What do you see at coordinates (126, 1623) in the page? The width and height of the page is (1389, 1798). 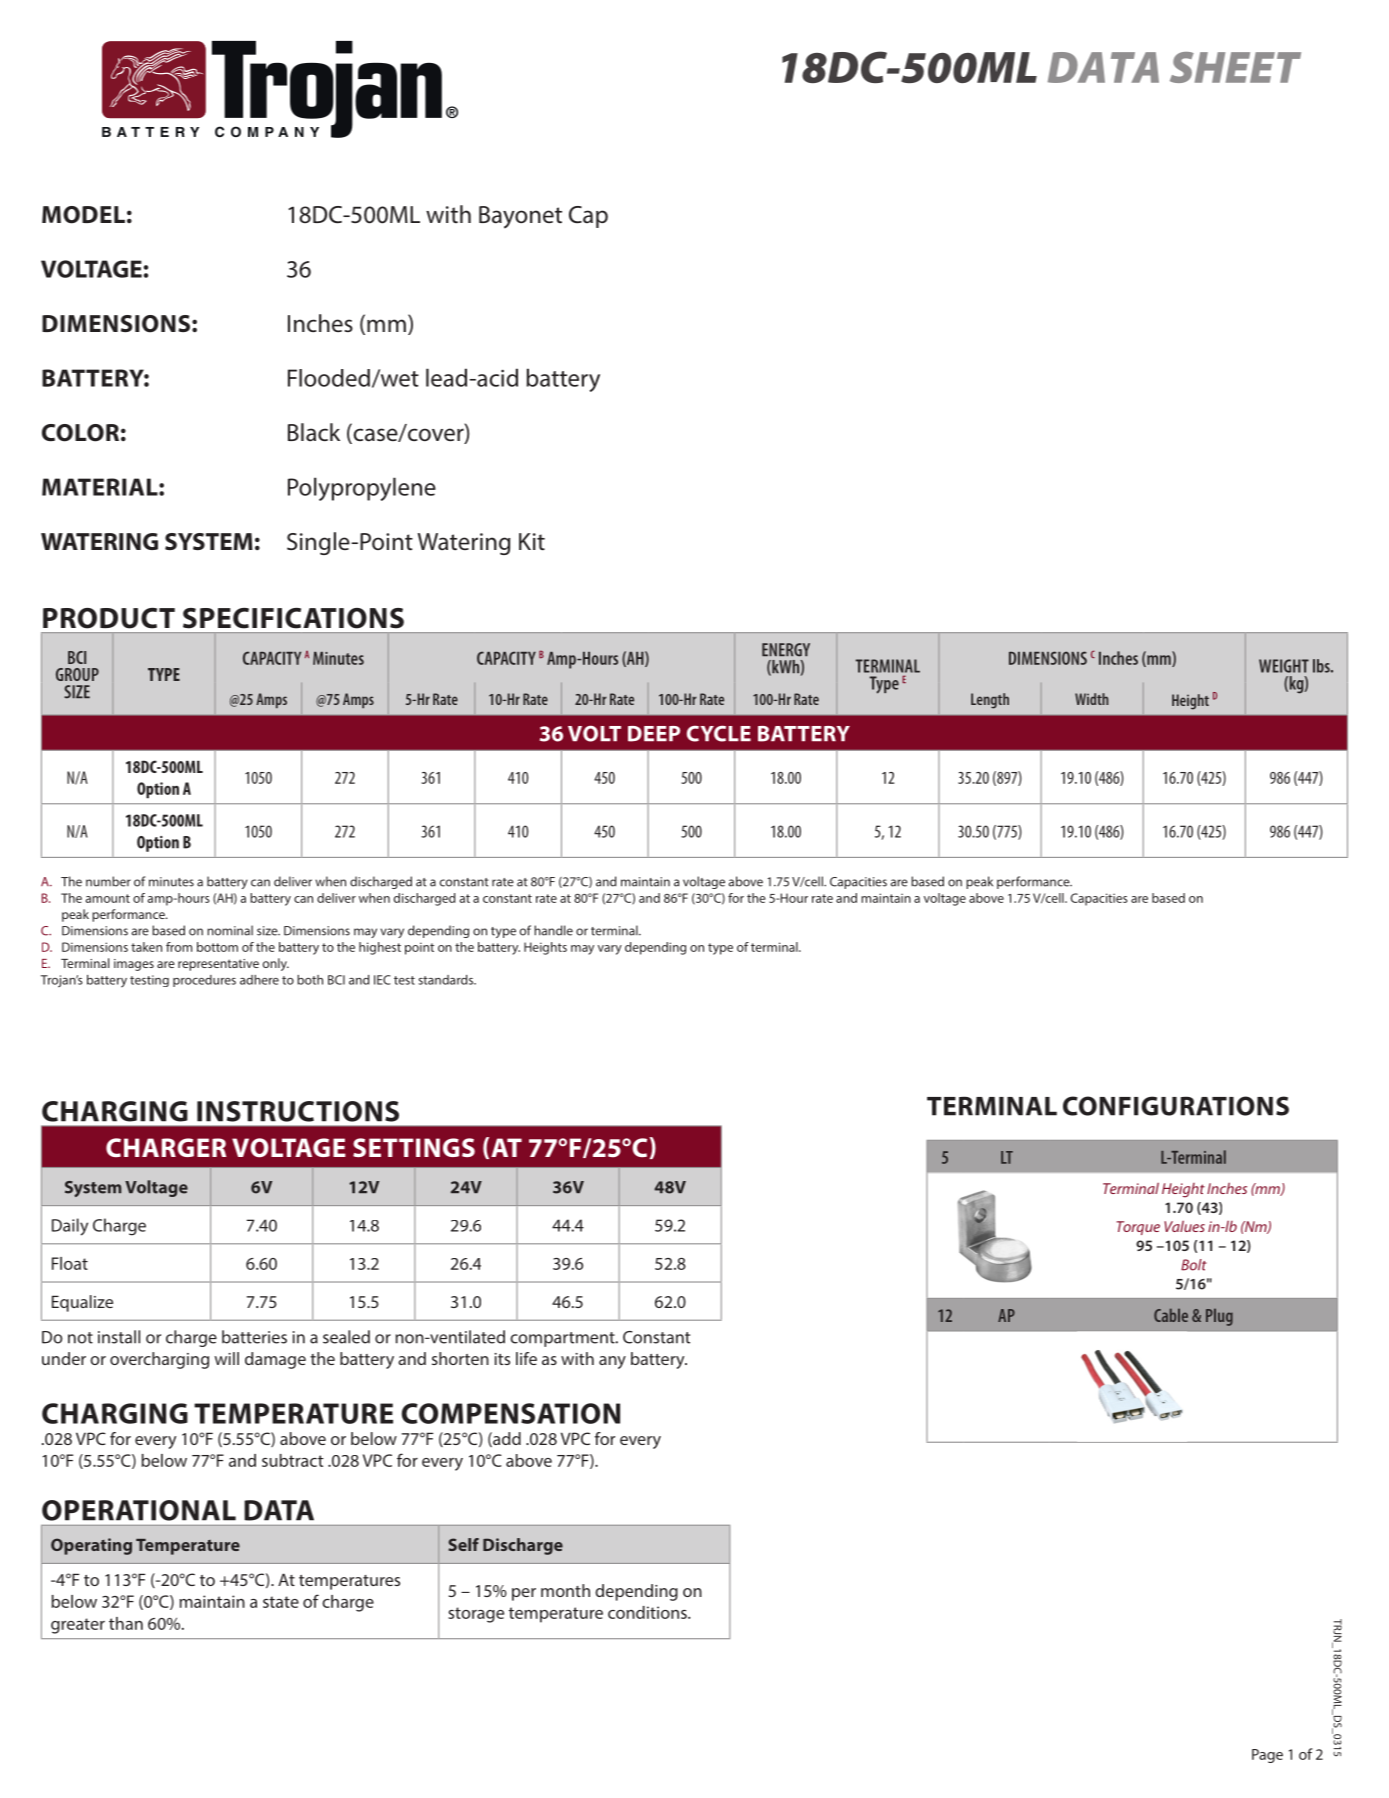 I see `than` at bounding box center [126, 1623].
